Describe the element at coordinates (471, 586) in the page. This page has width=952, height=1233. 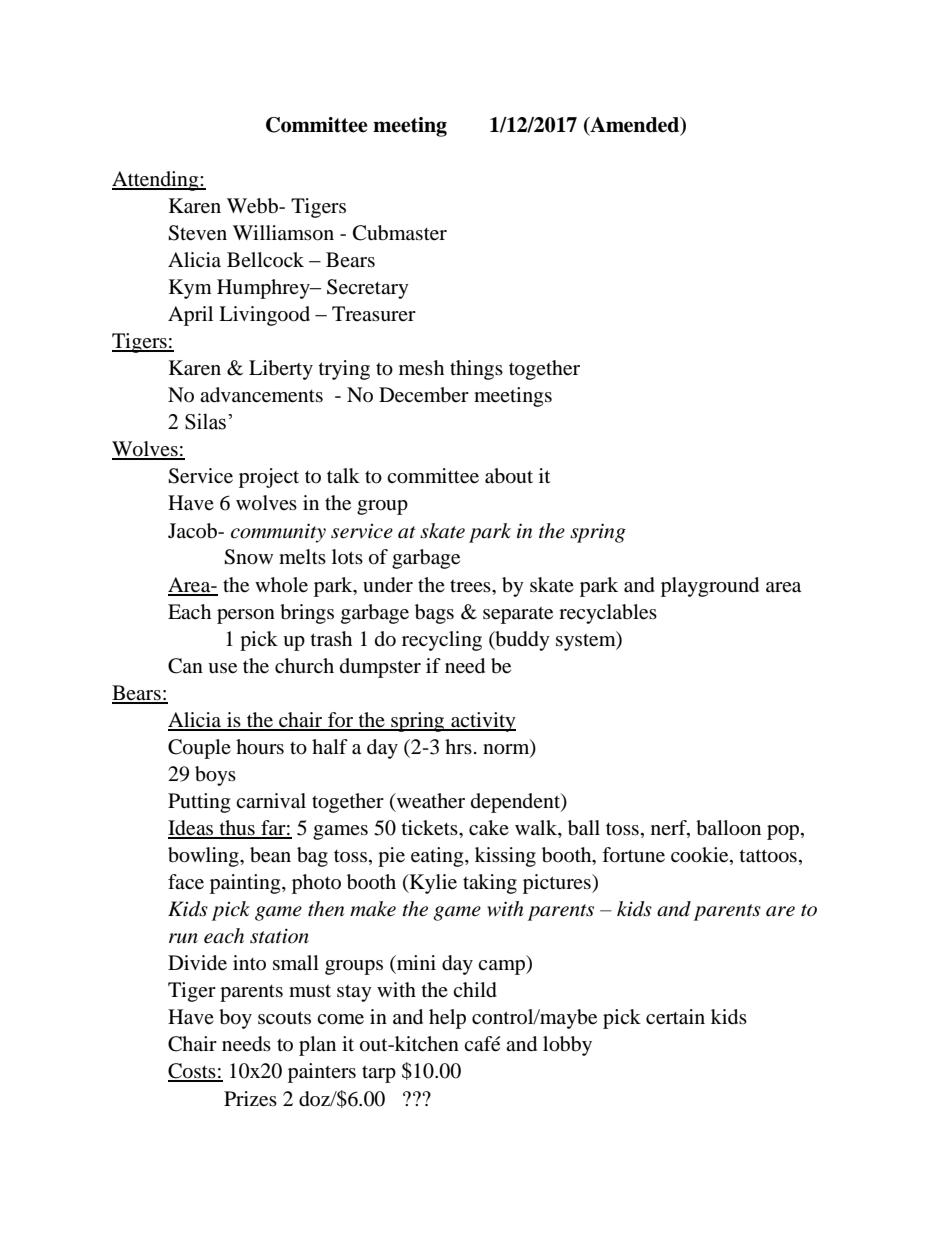
I see `trees` at that location.
